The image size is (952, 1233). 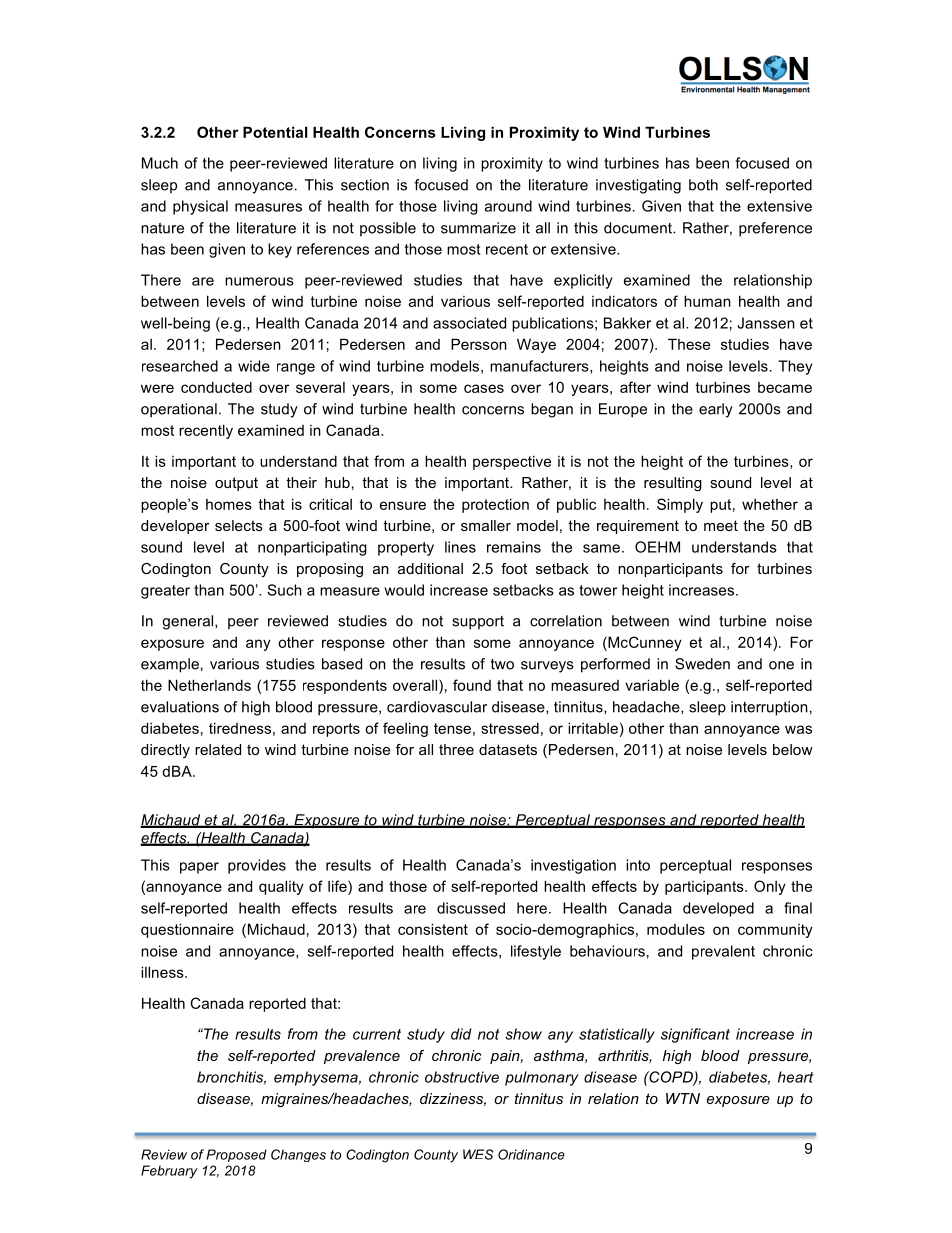 What do you see at coordinates (236, 1155) in the screenshot?
I see `Proposed` at bounding box center [236, 1155].
